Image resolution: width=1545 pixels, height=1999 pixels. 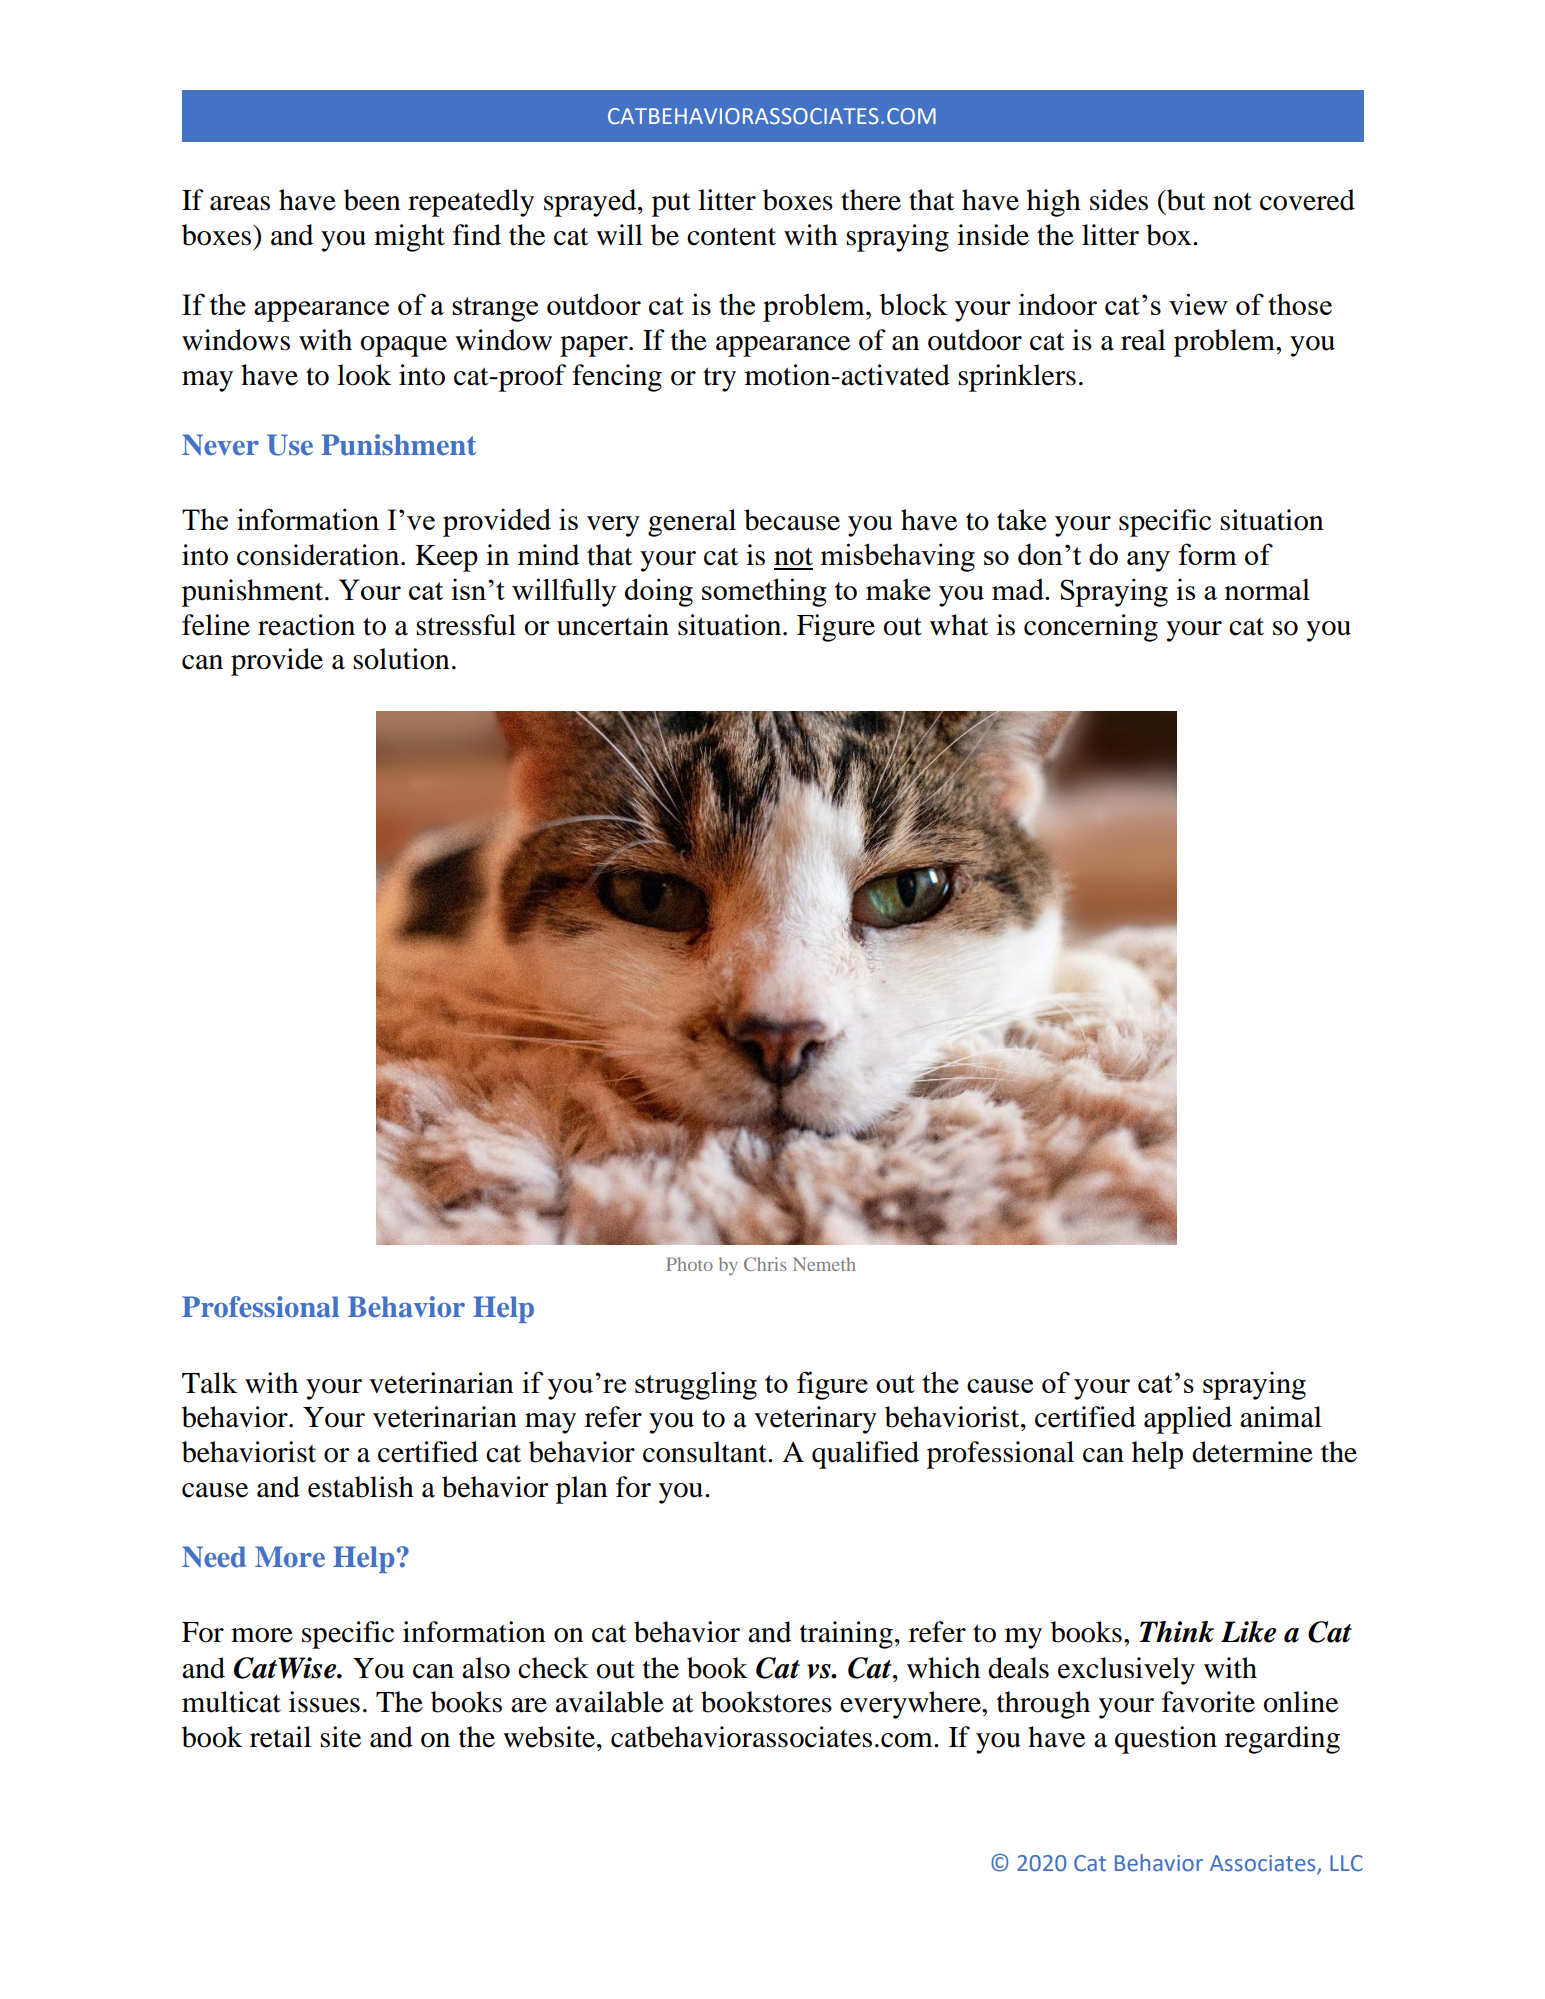 What do you see at coordinates (609, 1702) in the image?
I see `available` at bounding box center [609, 1702].
